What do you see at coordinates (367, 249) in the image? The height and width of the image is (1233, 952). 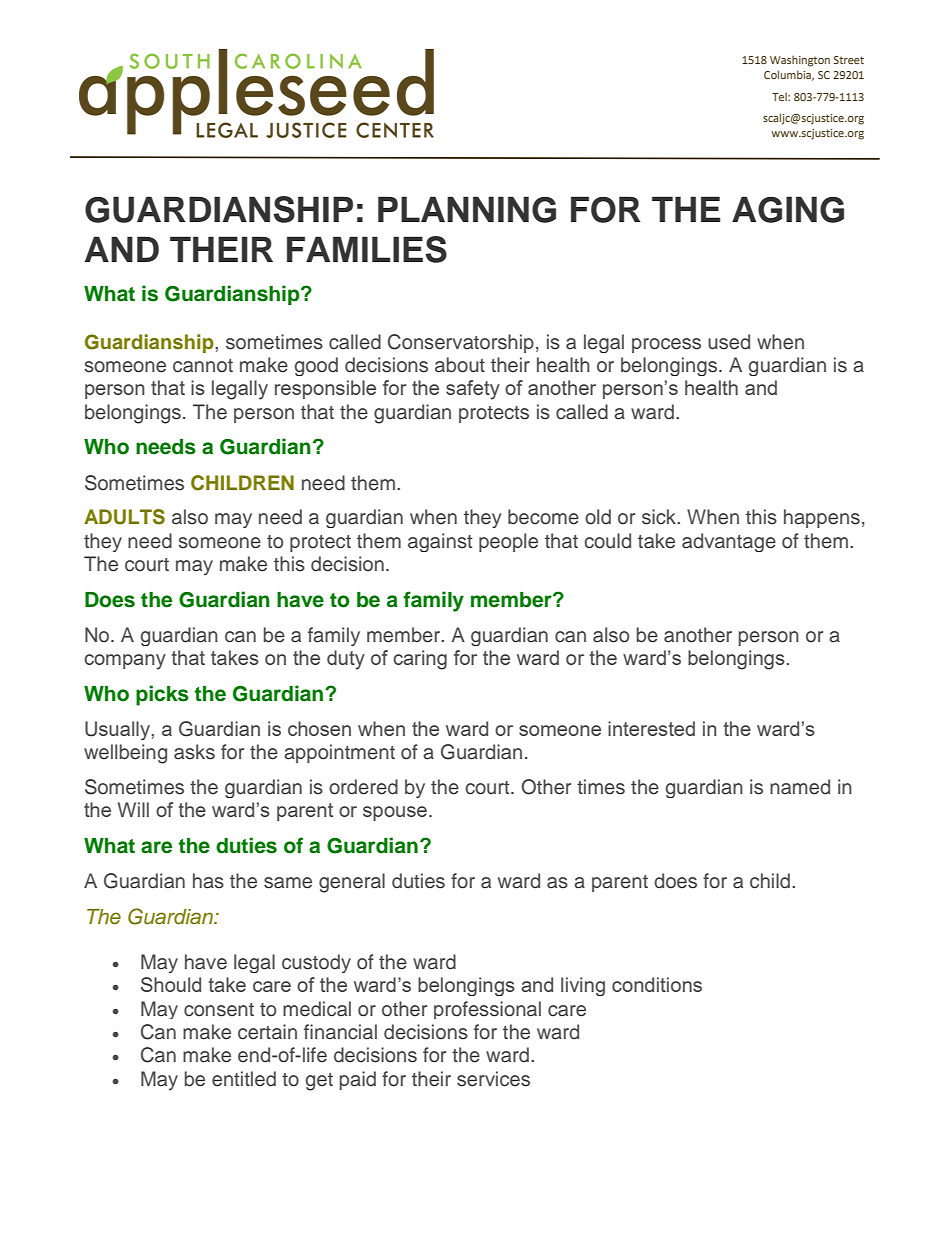 I see `FAMILIES` at bounding box center [367, 249].
